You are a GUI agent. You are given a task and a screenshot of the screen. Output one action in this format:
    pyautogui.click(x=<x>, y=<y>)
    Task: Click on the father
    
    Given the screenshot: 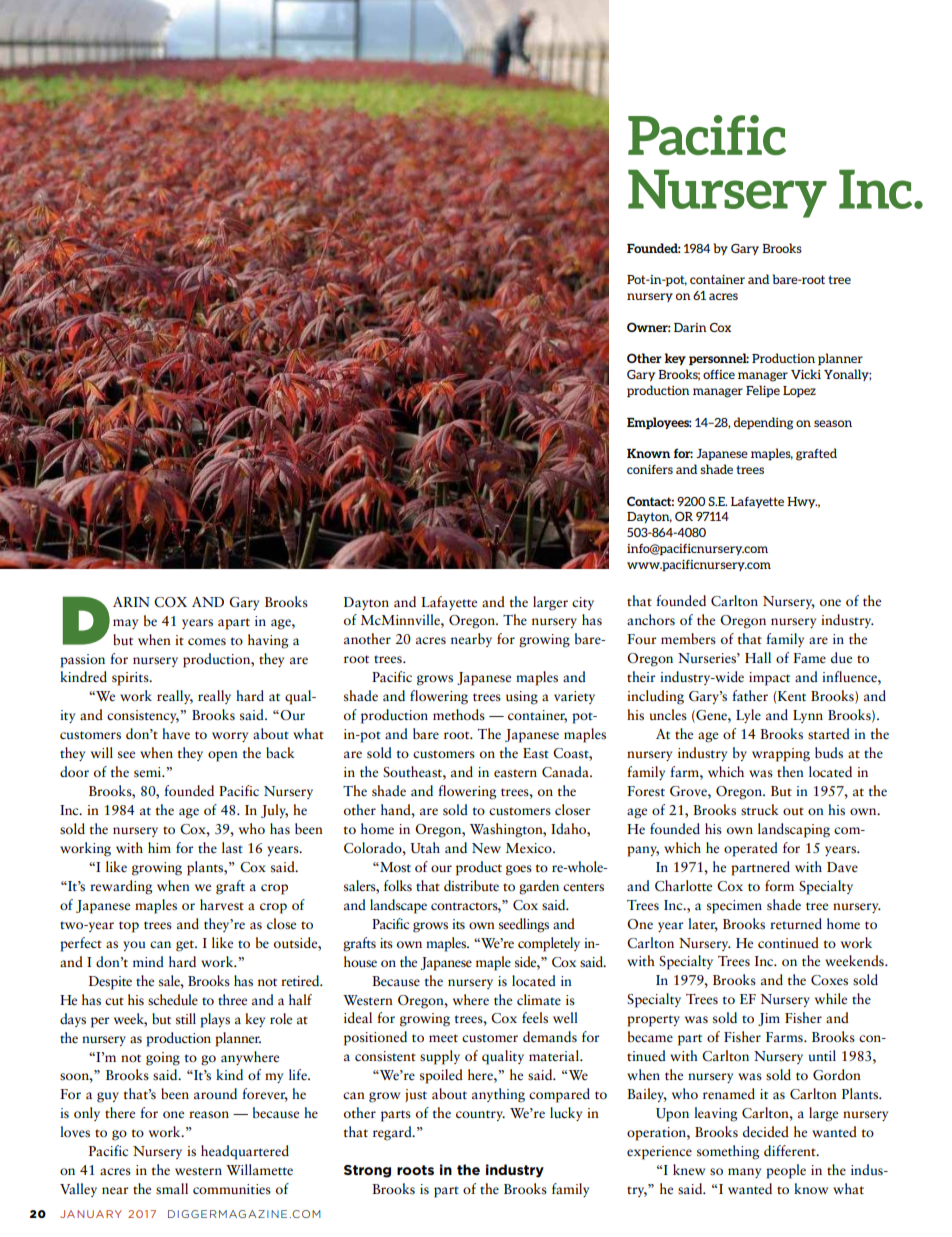 What is the action you would take?
    pyautogui.click(x=750, y=696)
